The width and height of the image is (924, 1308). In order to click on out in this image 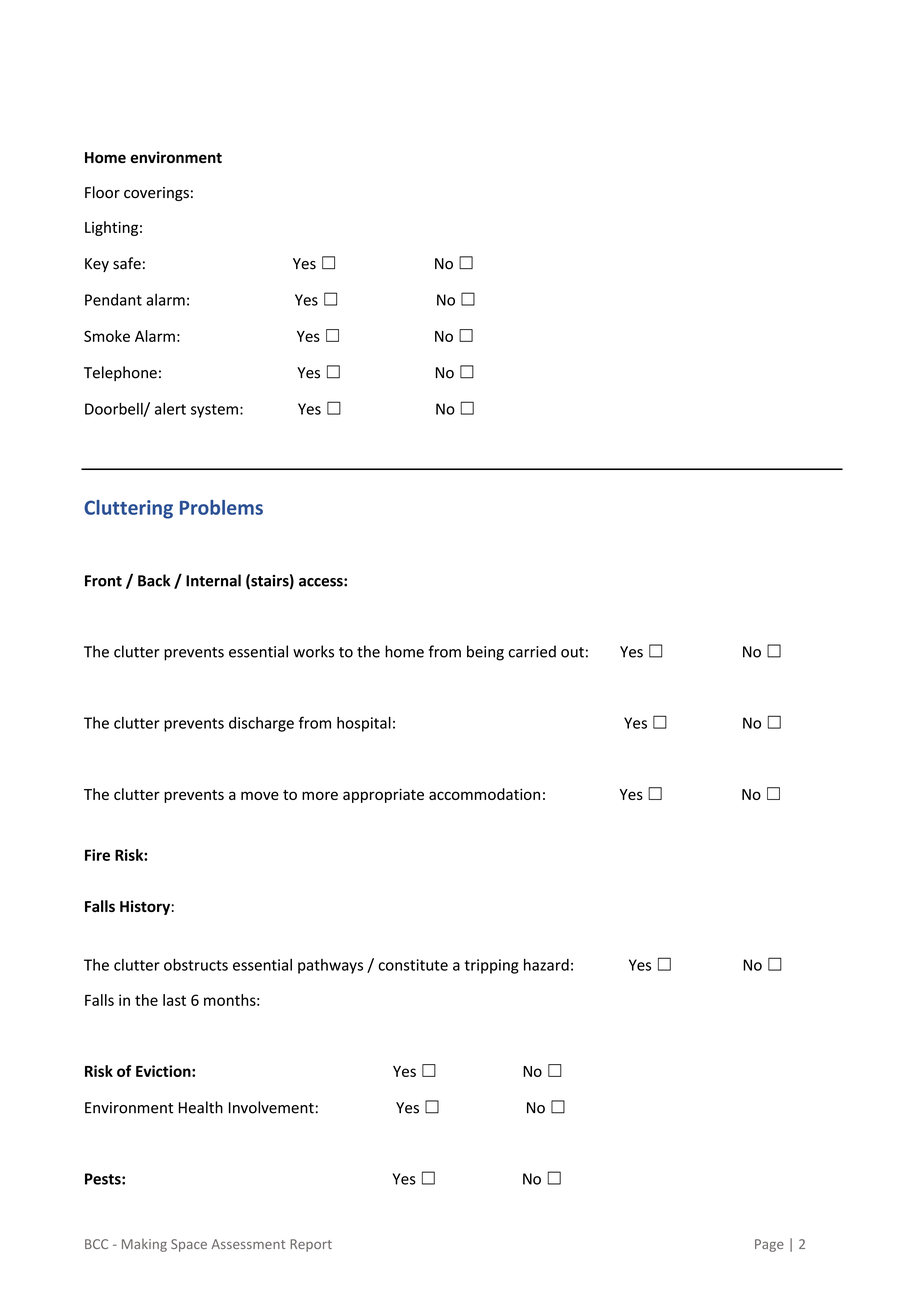, I will do `click(572, 652)`.
